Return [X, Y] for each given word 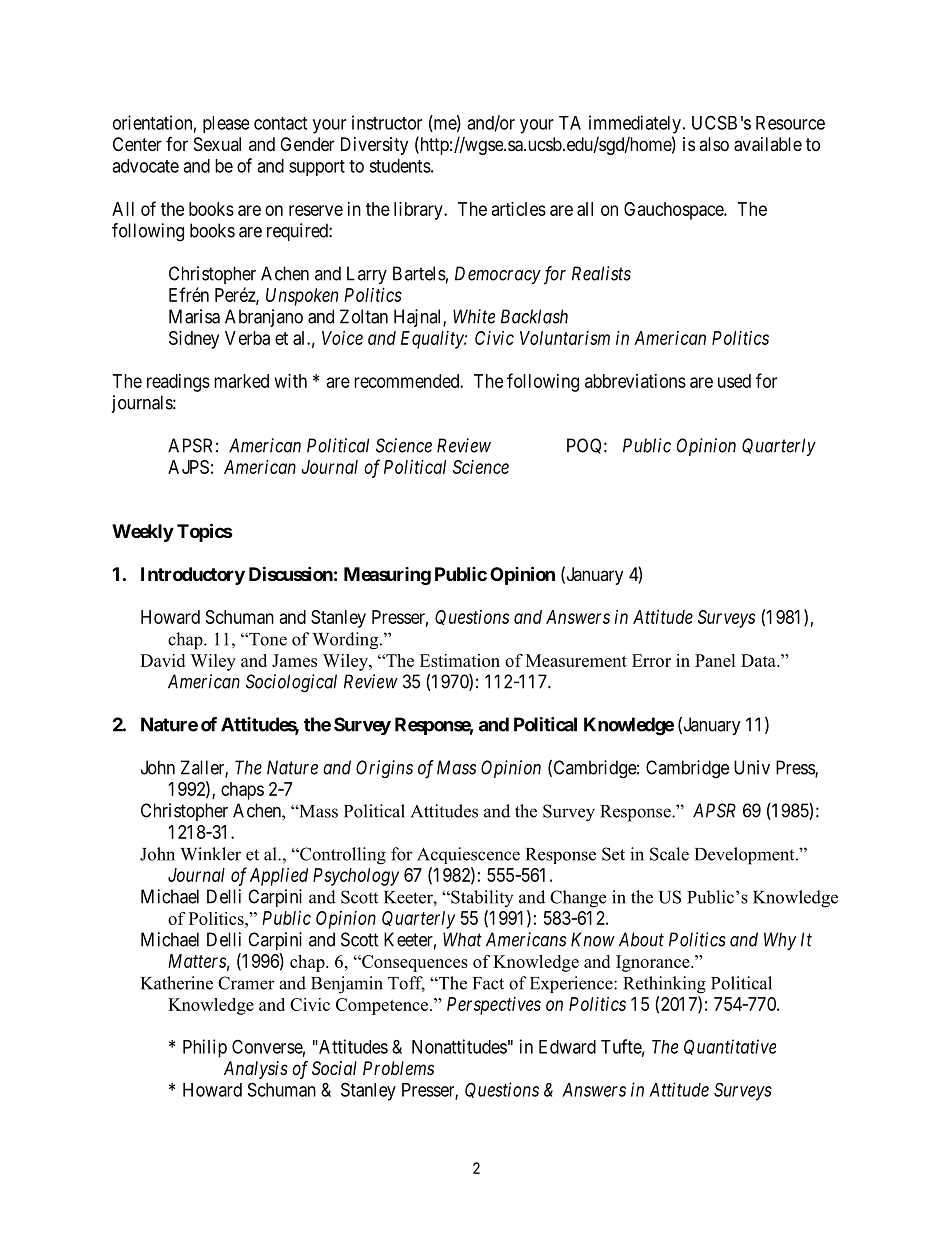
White [474, 316]
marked [241, 381]
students [400, 166]
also [714, 144]
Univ [752, 767]
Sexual [217, 144]
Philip [205, 1048]
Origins [384, 769]
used [734, 381]
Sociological [291, 683]
